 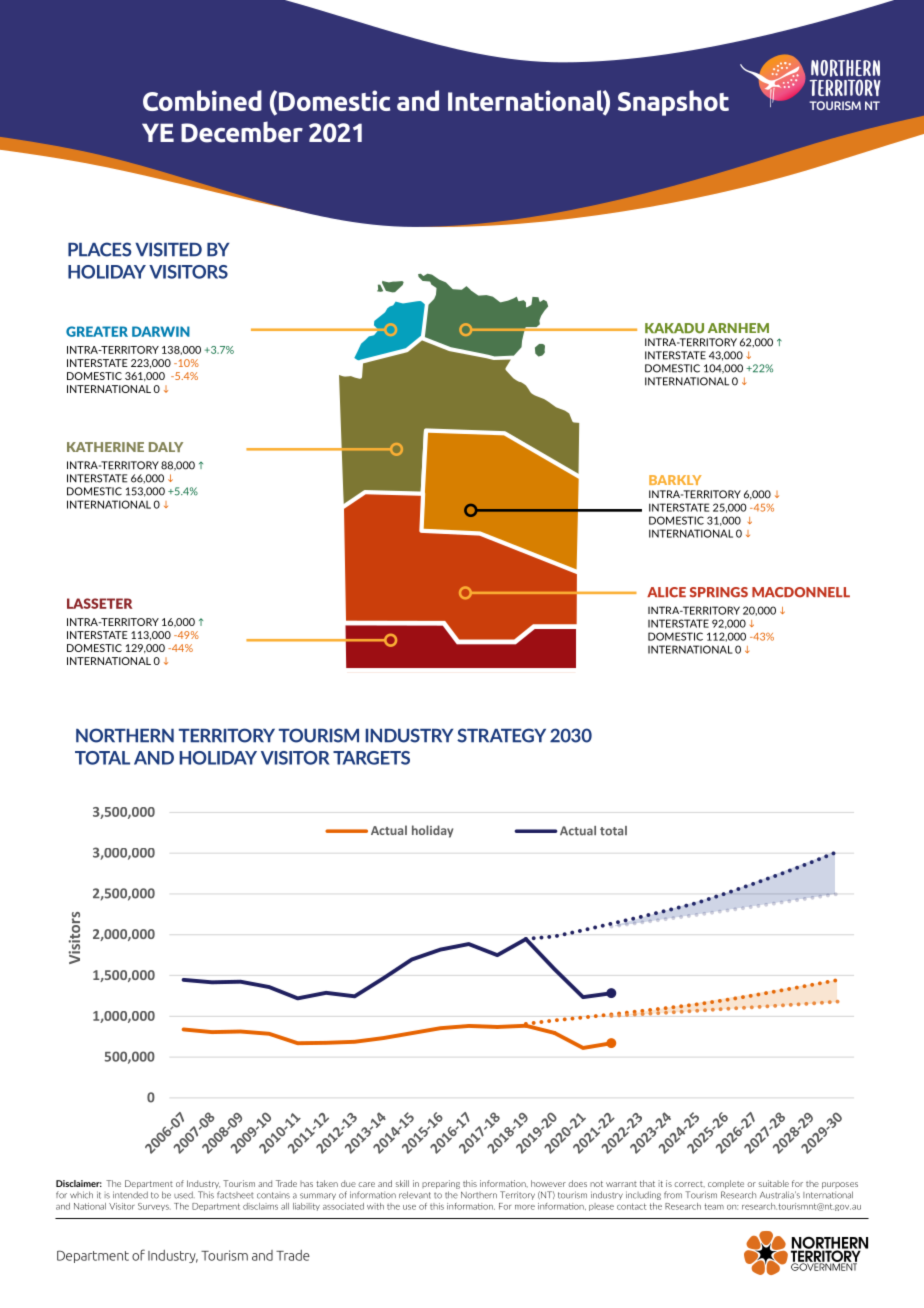 I want to click on Surveys, so click(x=154, y=1207).
